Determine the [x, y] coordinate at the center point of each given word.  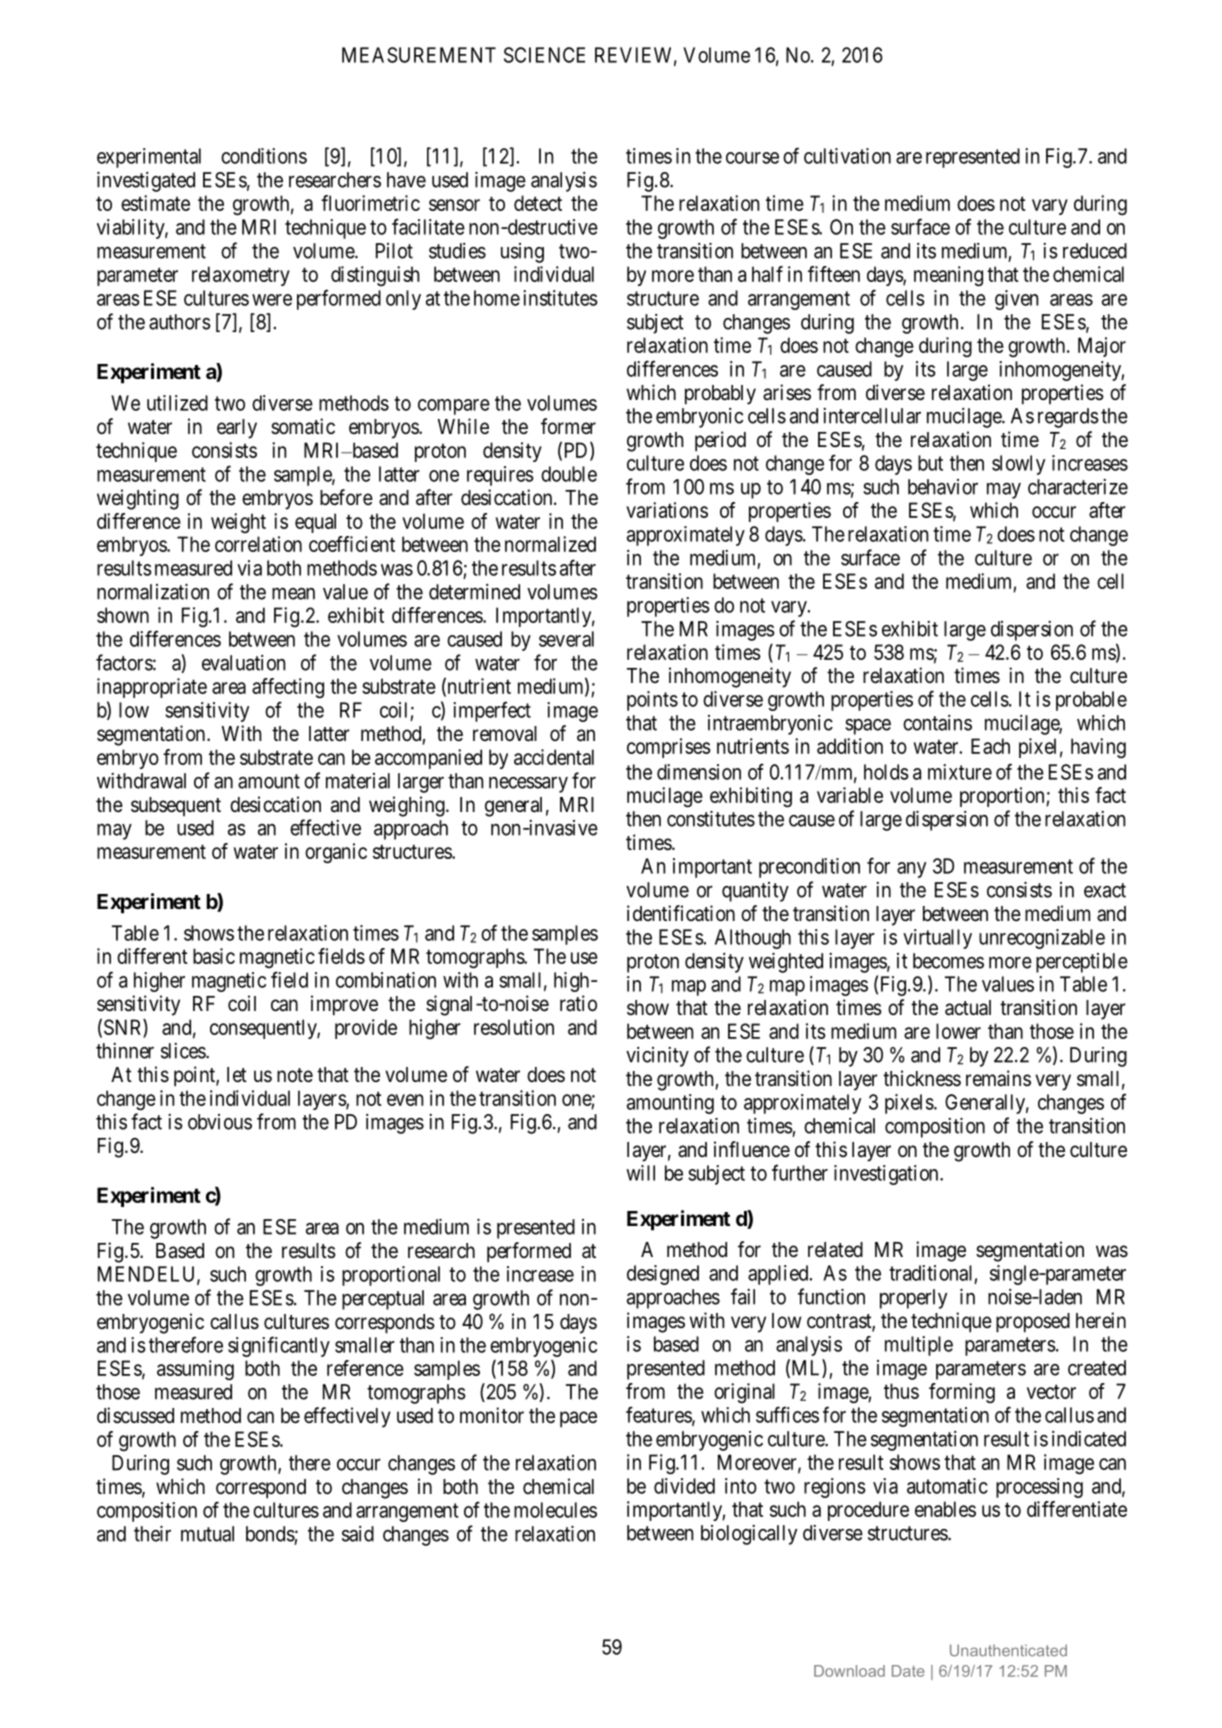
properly [913, 1299]
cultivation [847, 156]
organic [336, 853]
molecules [555, 1510]
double [569, 474]
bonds [270, 1534]
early [237, 429]
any [911, 870]
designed [663, 1275]
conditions [264, 156]
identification [681, 913]
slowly [1018, 465]
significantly [279, 1346]
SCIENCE [544, 55]
